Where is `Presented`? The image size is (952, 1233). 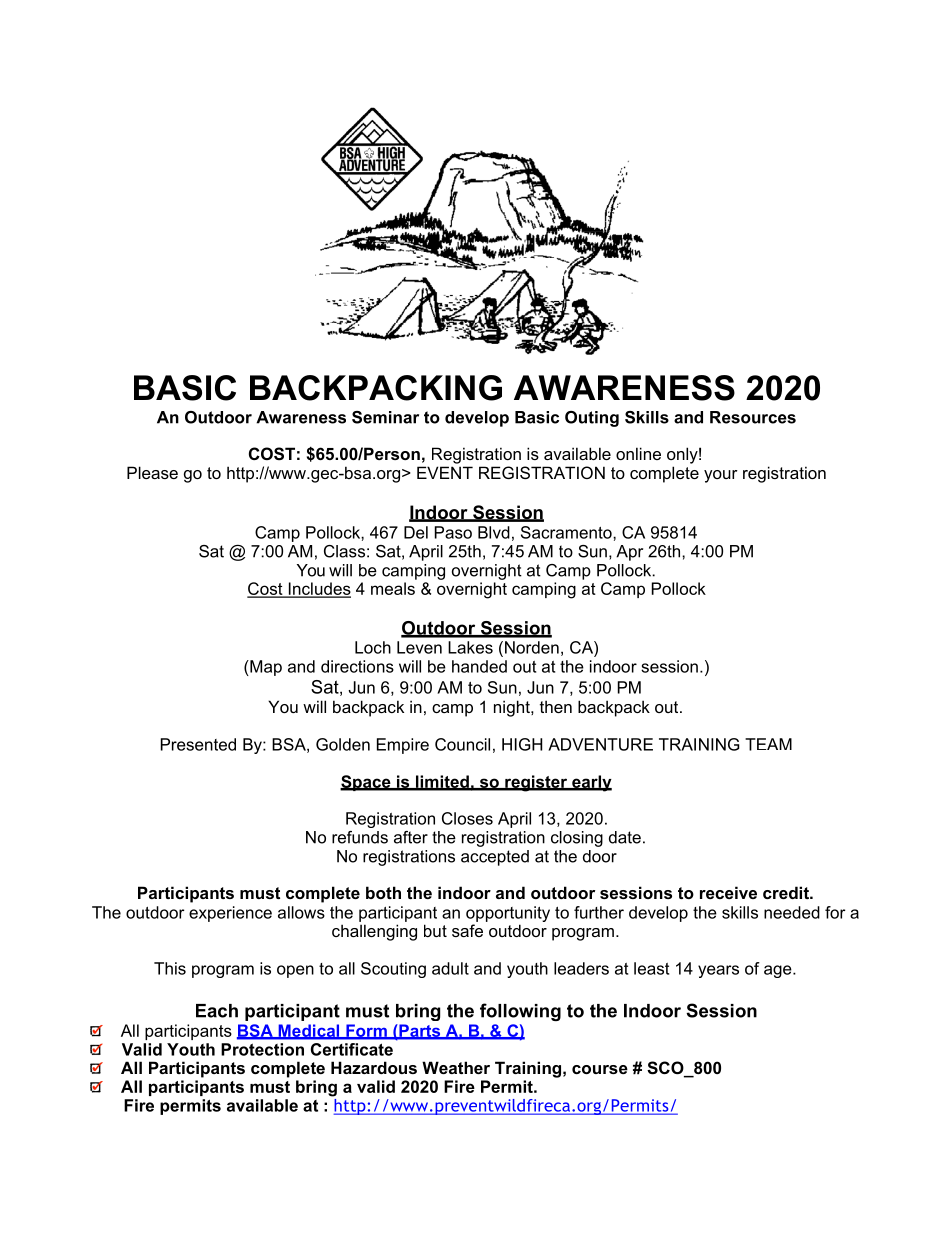
Presented is located at coordinates (198, 744).
